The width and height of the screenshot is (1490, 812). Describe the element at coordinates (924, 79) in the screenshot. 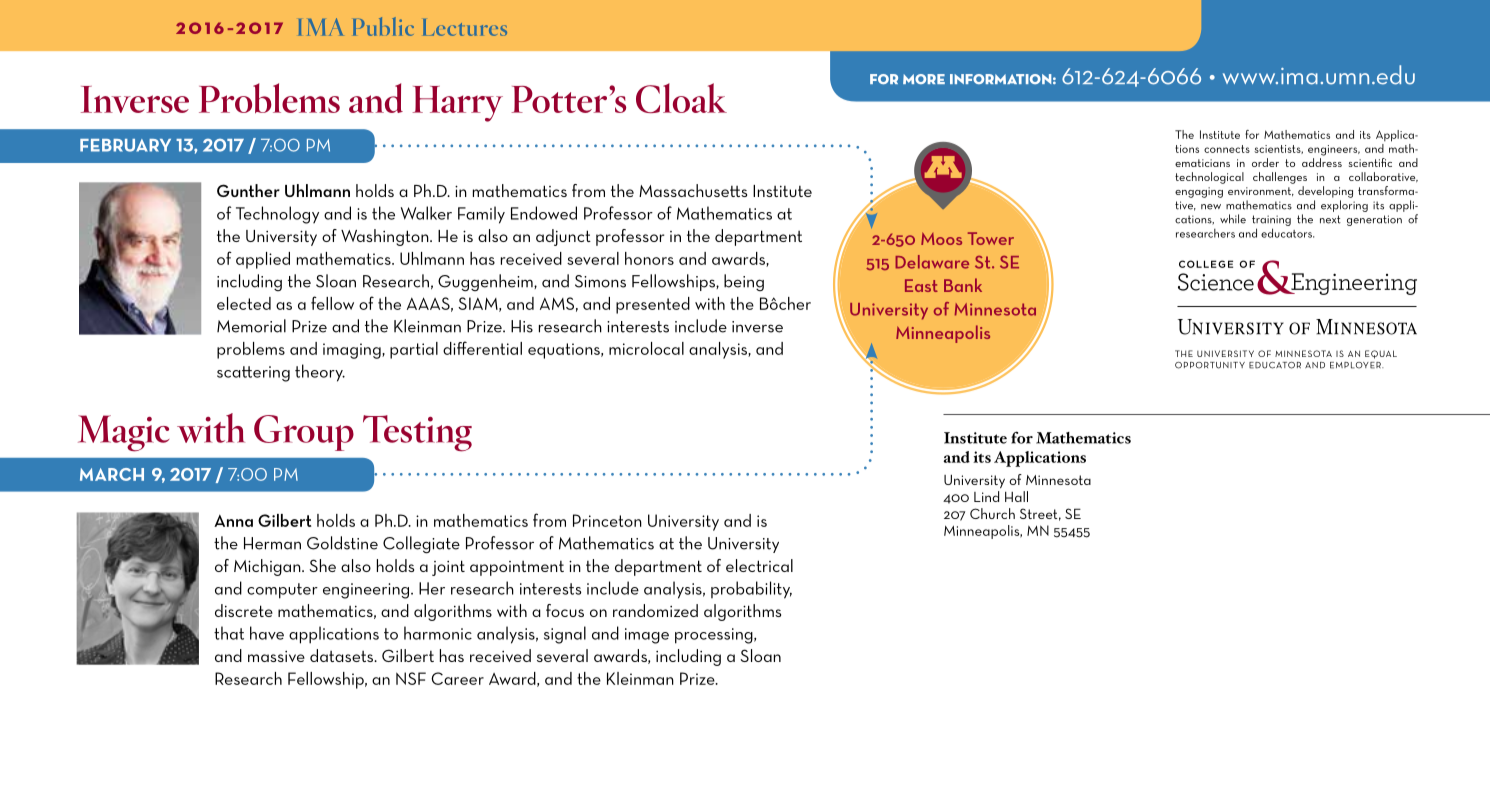

I see `more` at that location.
